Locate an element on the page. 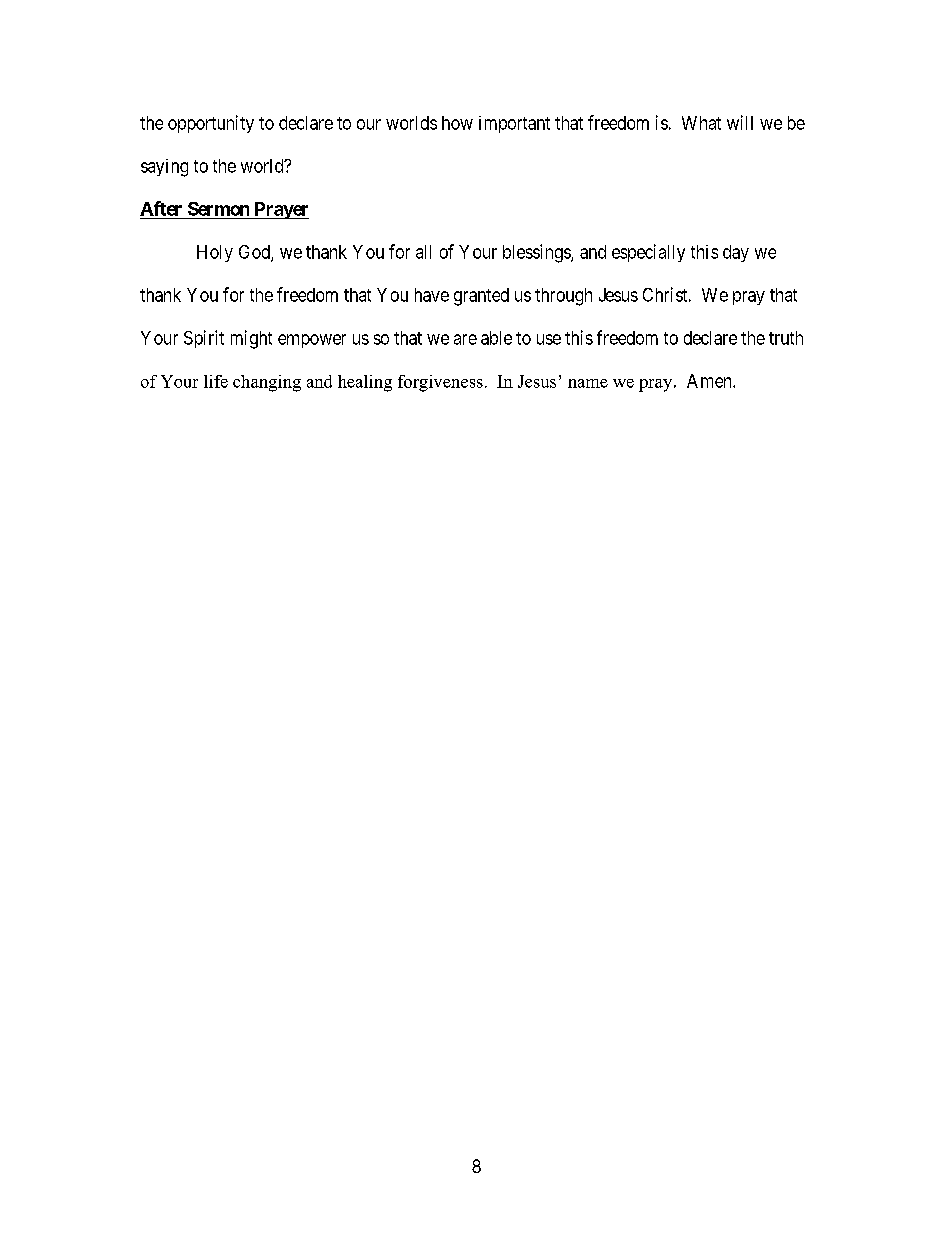 Image resolution: width=952 pixels, height=1233 pixels. What is located at coordinates (701, 123).
